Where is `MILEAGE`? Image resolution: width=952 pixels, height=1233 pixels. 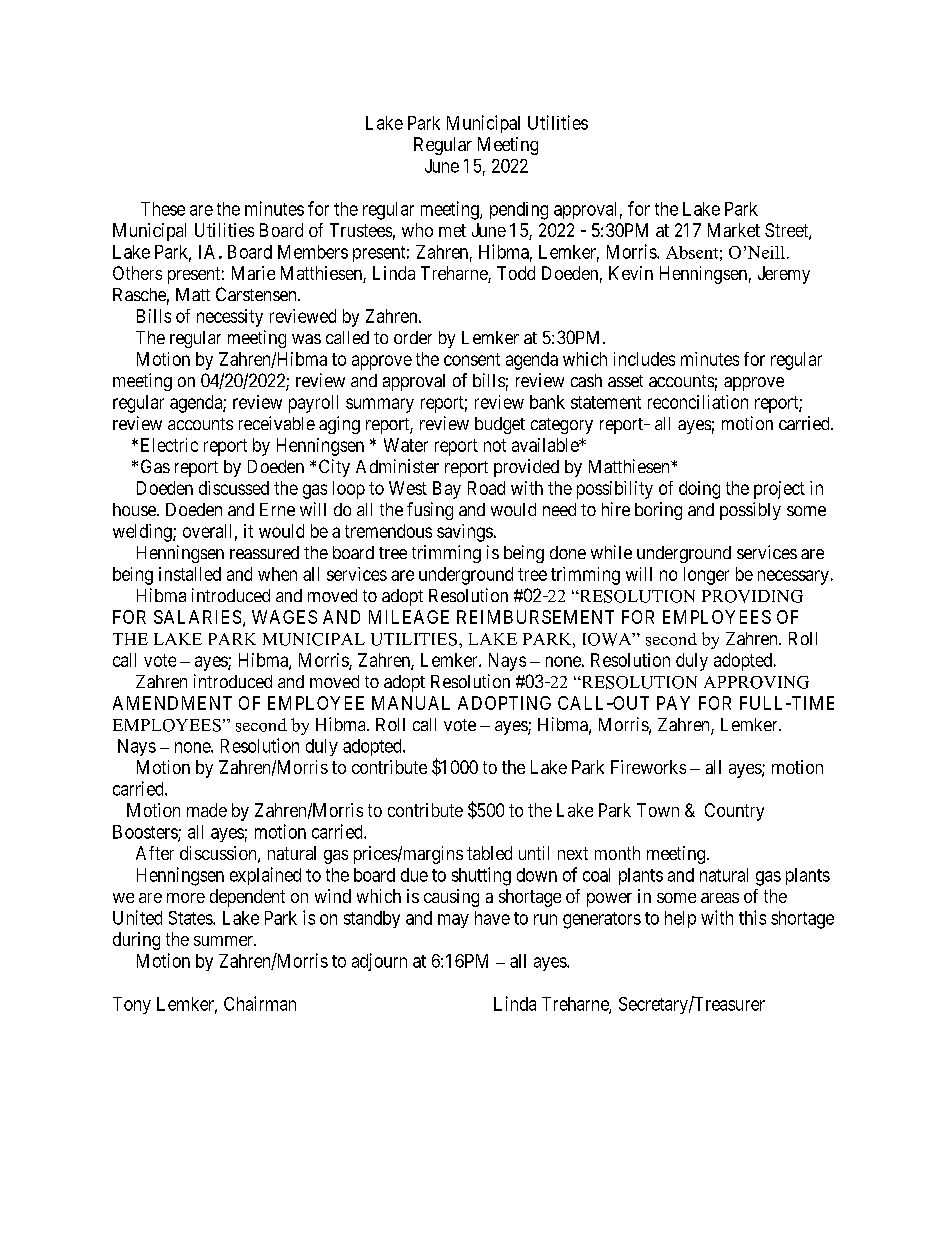
MILEAGE is located at coordinates (409, 617).
